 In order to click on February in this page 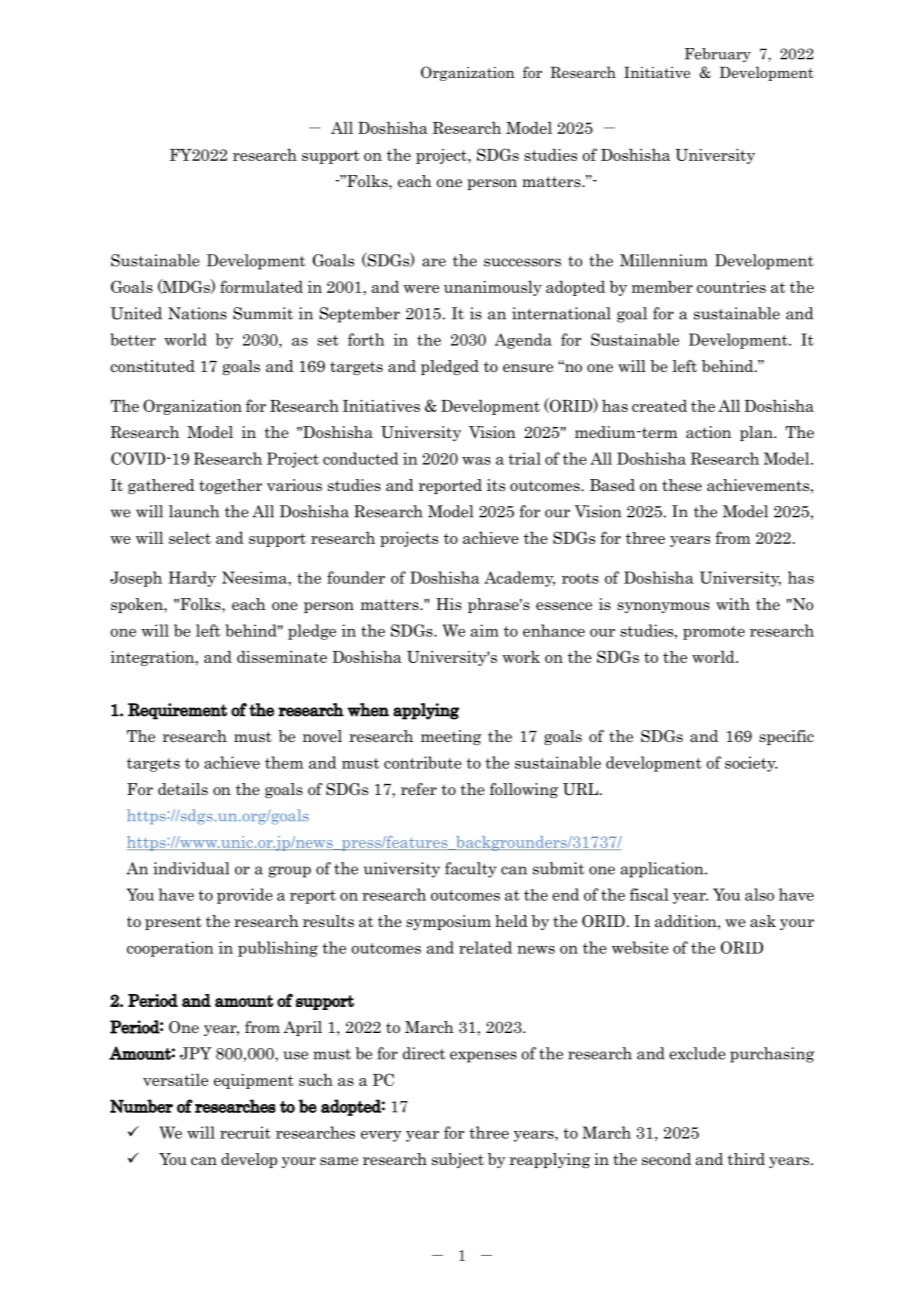, I will do `click(718, 55)`.
